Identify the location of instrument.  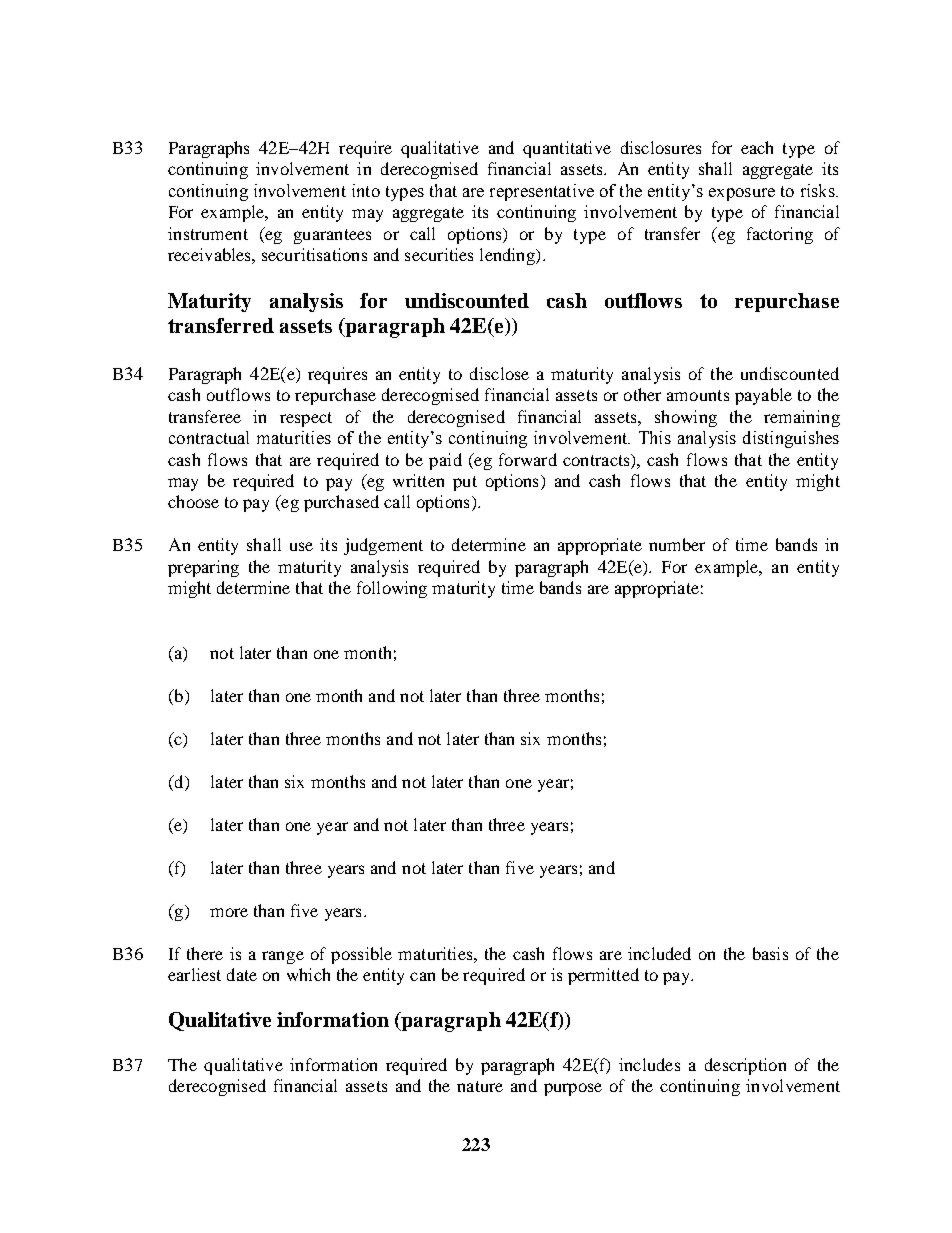
(208, 233).
